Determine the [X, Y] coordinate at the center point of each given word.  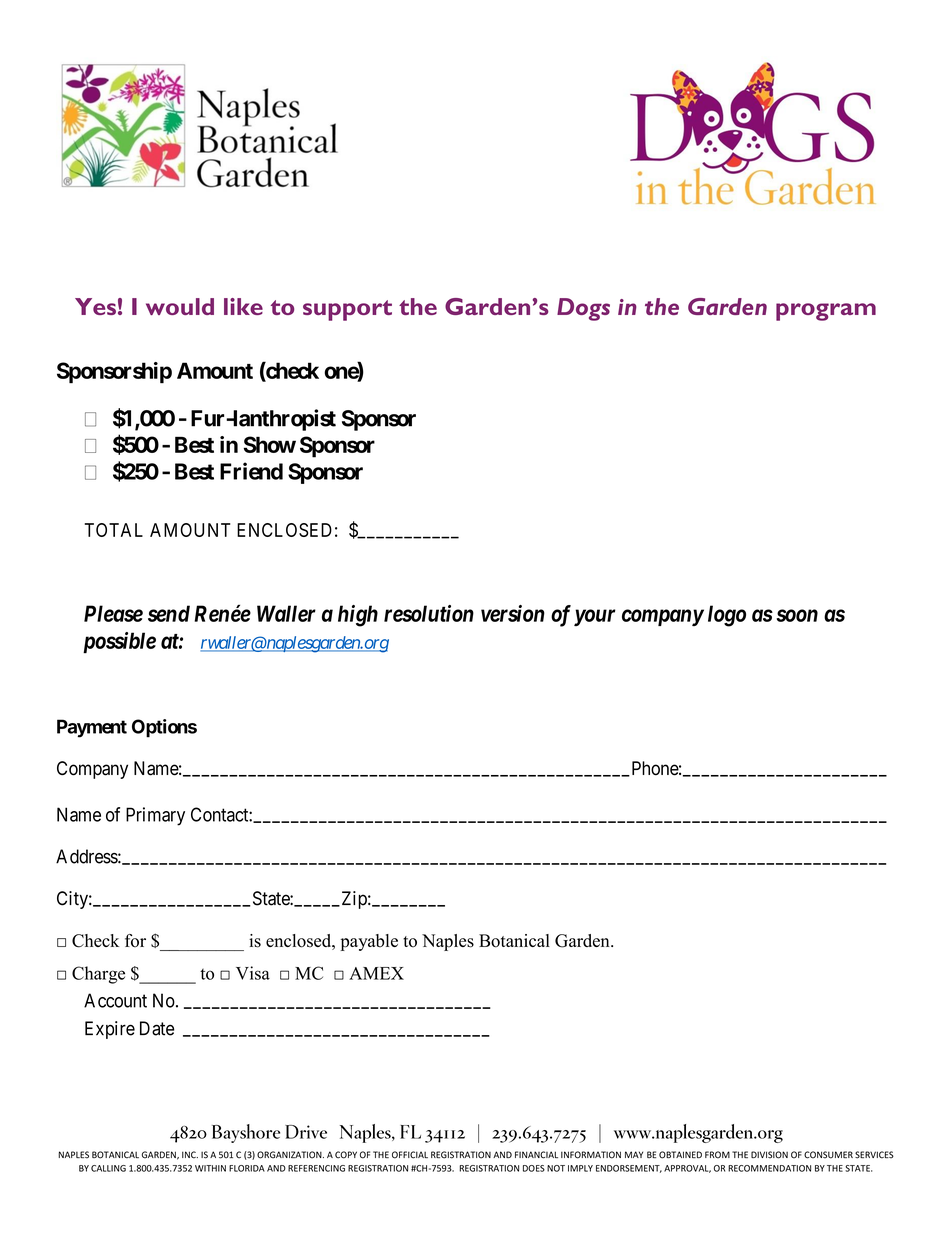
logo [727, 616]
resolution [429, 613]
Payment [92, 728]
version [513, 613]
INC [190, 1155]
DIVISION [769, 1155]
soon [797, 615]
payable [369, 942]
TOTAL [114, 530]
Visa [253, 973]
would [180, 306]
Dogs [583, 309]
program [826, 312]
